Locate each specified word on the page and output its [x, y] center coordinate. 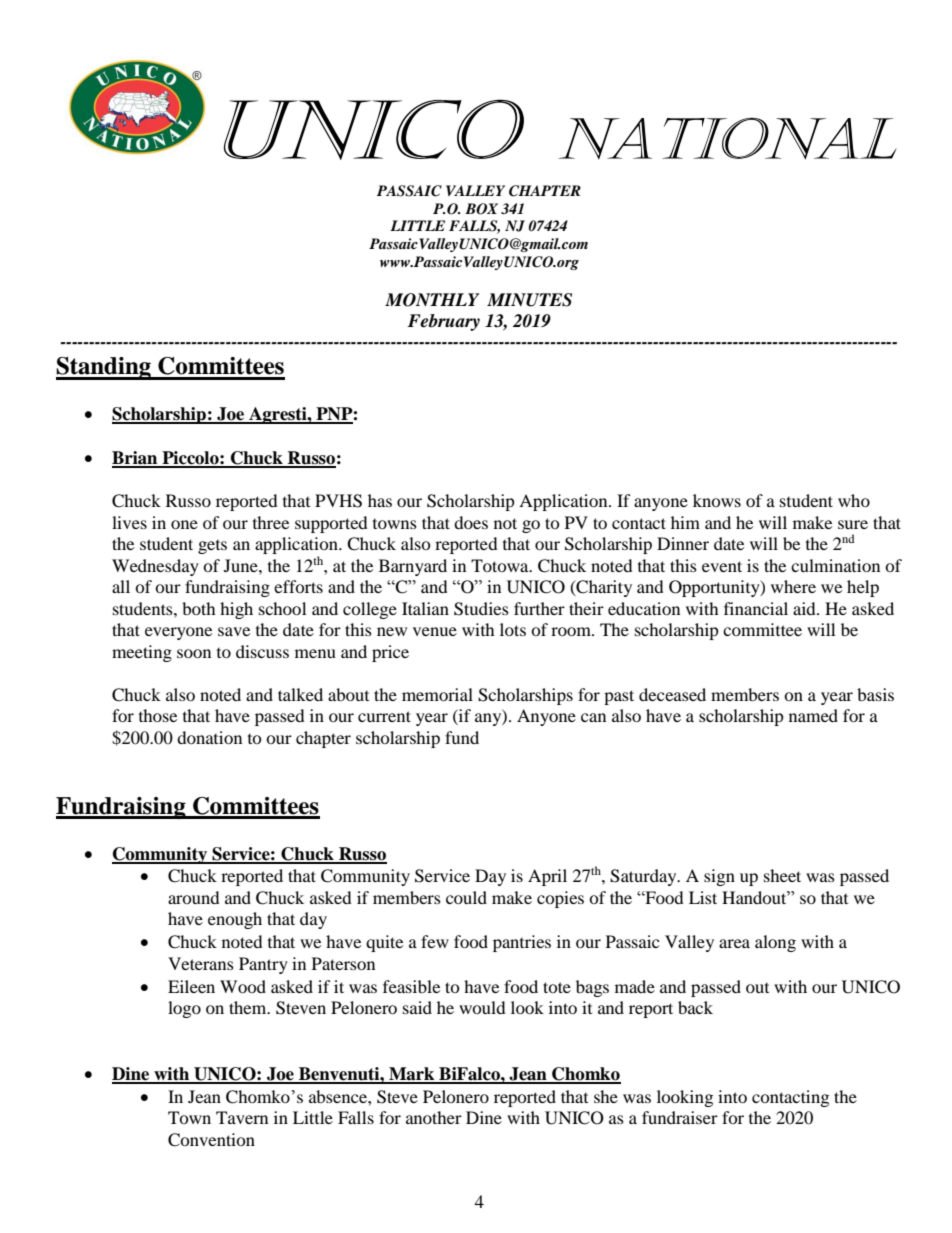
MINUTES [529, 300]
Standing [104, 368]
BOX [481, 209]
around [194, 897]
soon [194, 653]
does [471, 522]
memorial [437, 694]
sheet [782, 875]
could [466, 897]
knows [717, 500]
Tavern [242, 1117]
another [434, 1117]
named [813, 715]
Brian [136, 459]
